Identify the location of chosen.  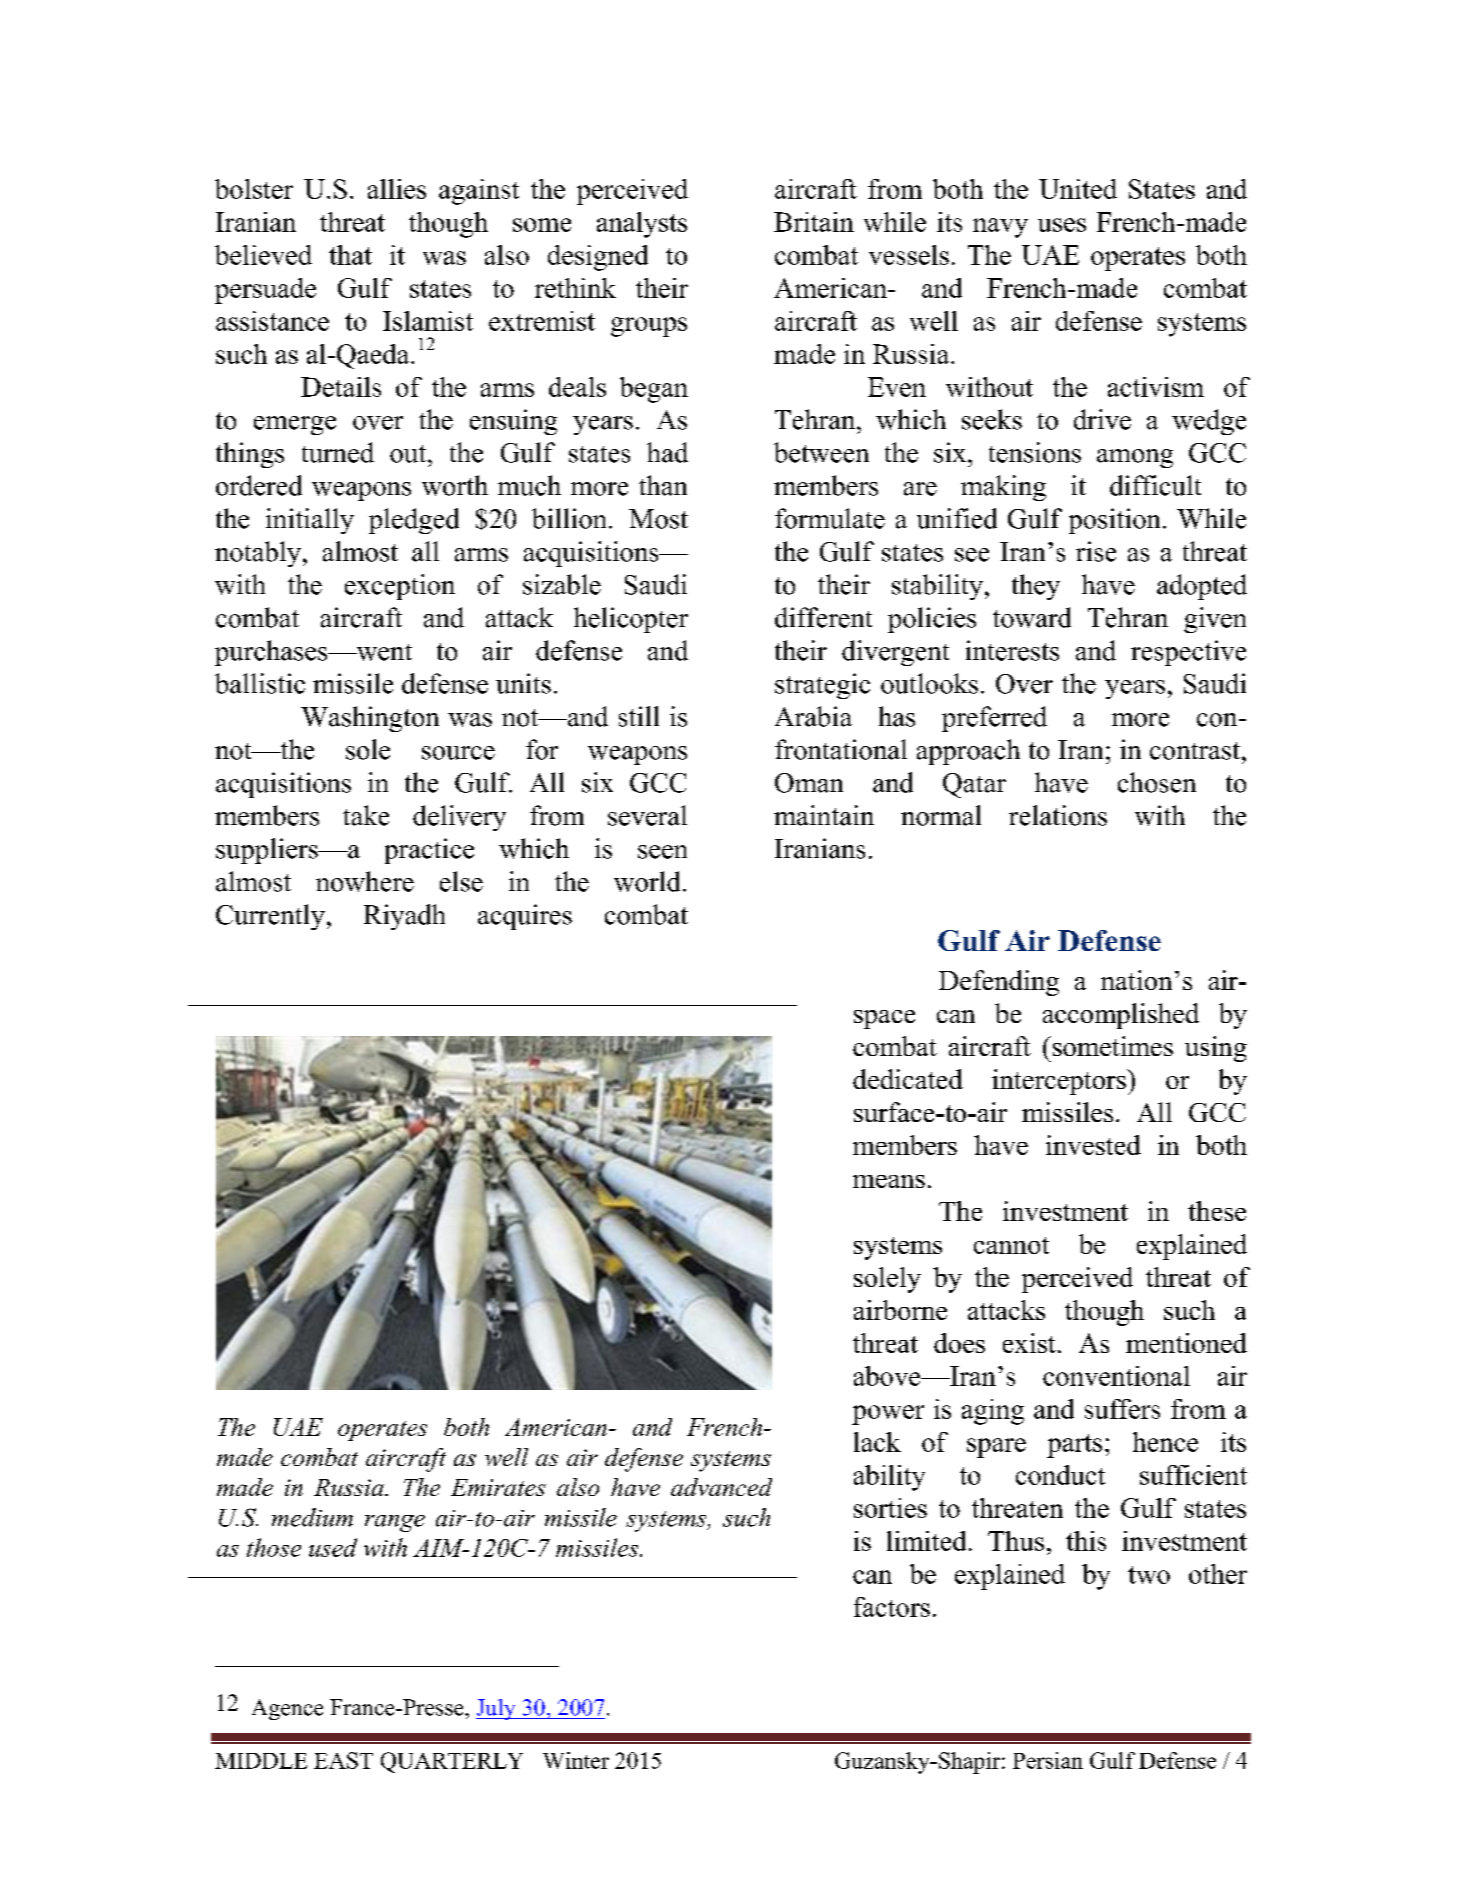
(1157, 782).
